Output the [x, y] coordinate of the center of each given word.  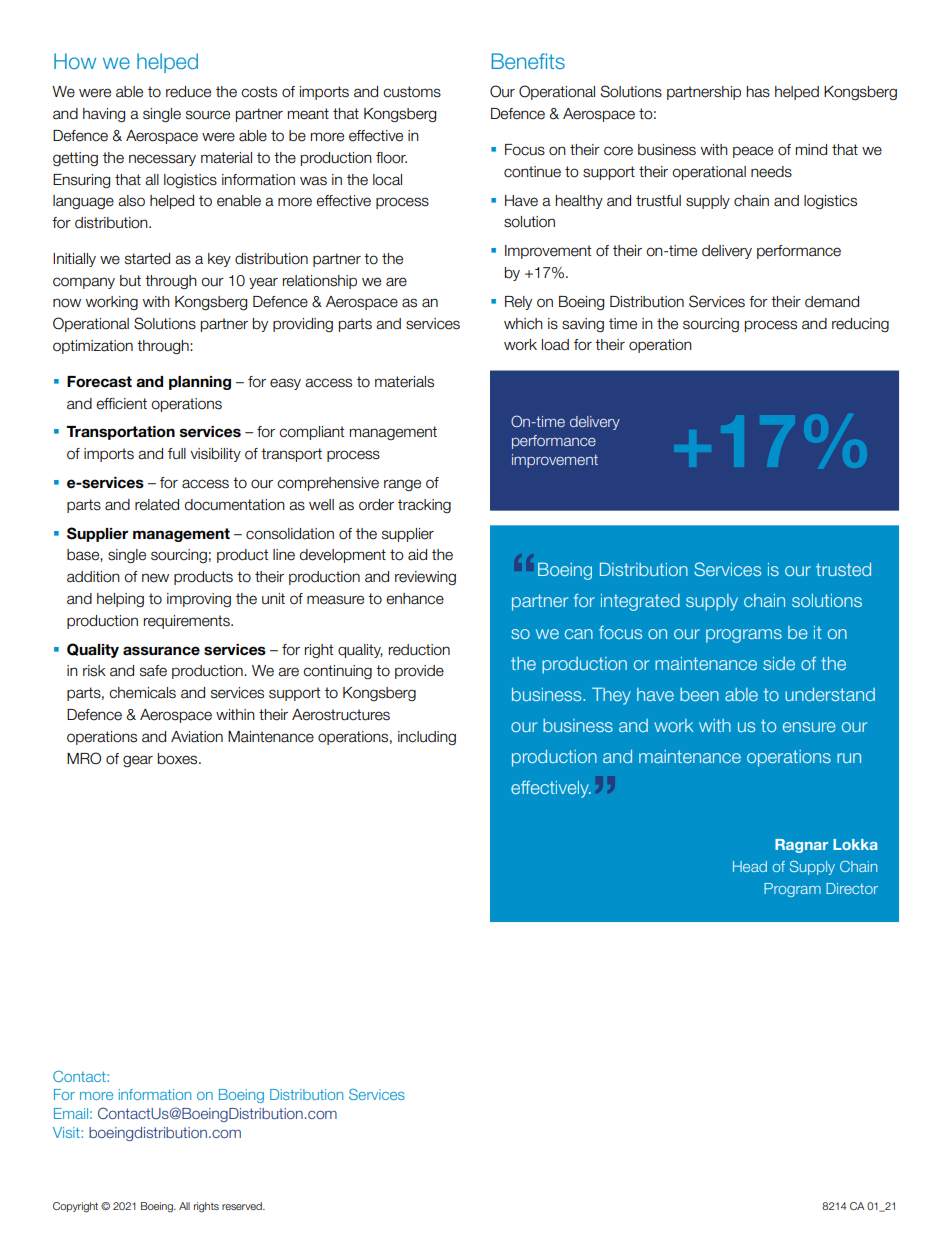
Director [852, 888]
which [523, 324]
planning [200, 383]
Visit [67, 1132]
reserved [243, 1206]
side [779, 663]
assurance [161, 651]
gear [138, 761]
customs [412, 92]
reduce [188, 92]
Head [750, 866]
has [758, 92]
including [427, 738]
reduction [419, 650]
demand [832, 302]
